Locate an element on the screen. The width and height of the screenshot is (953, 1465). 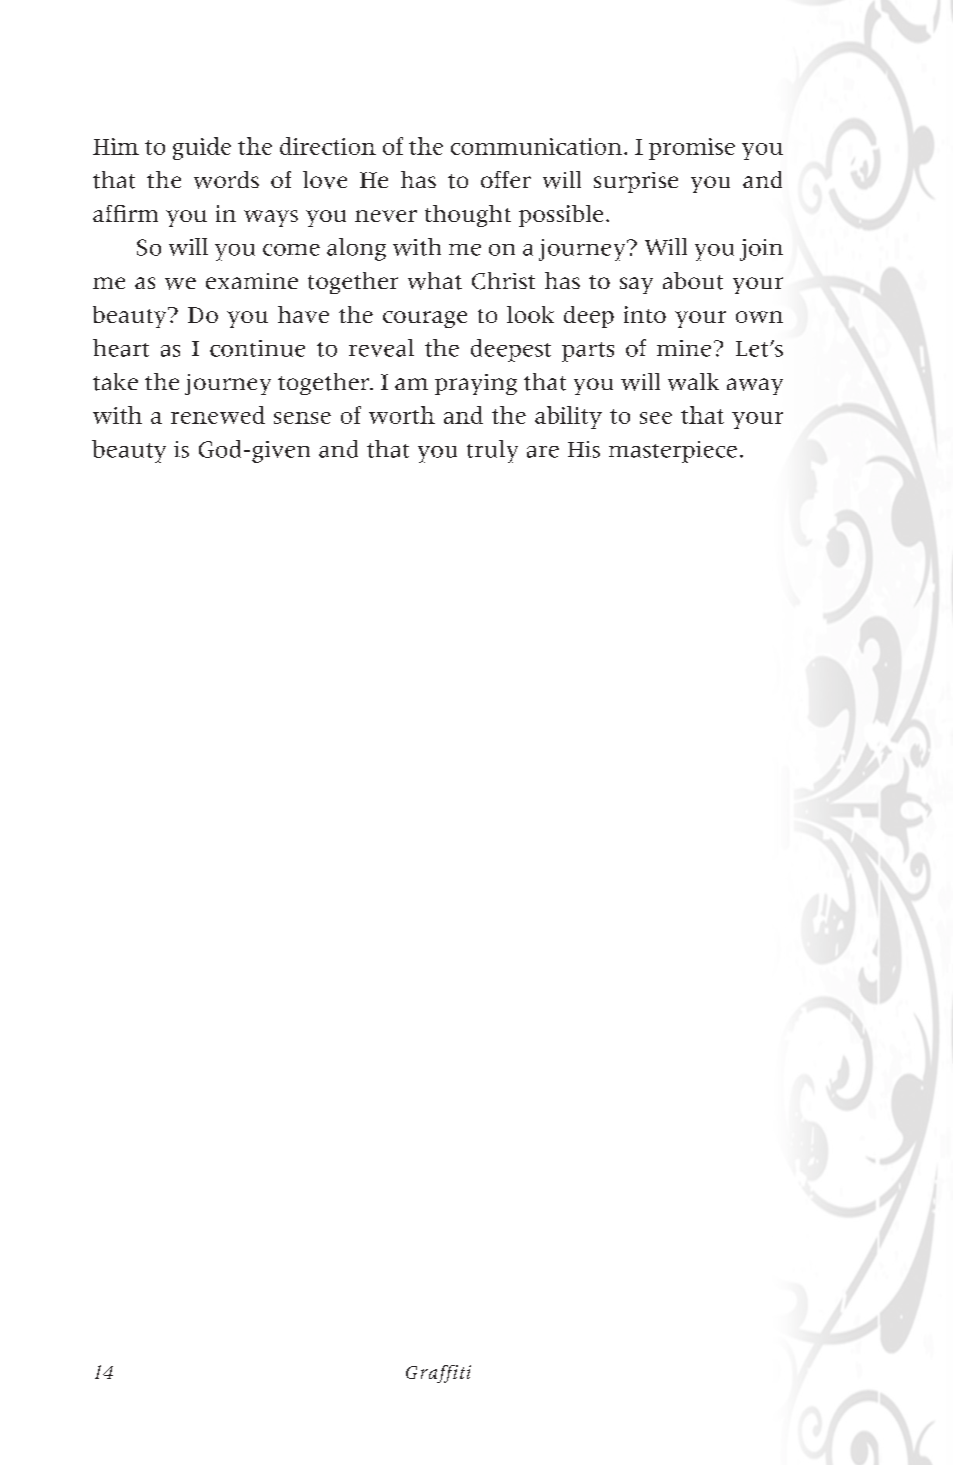
communication is located at coordinates (536, 146).
